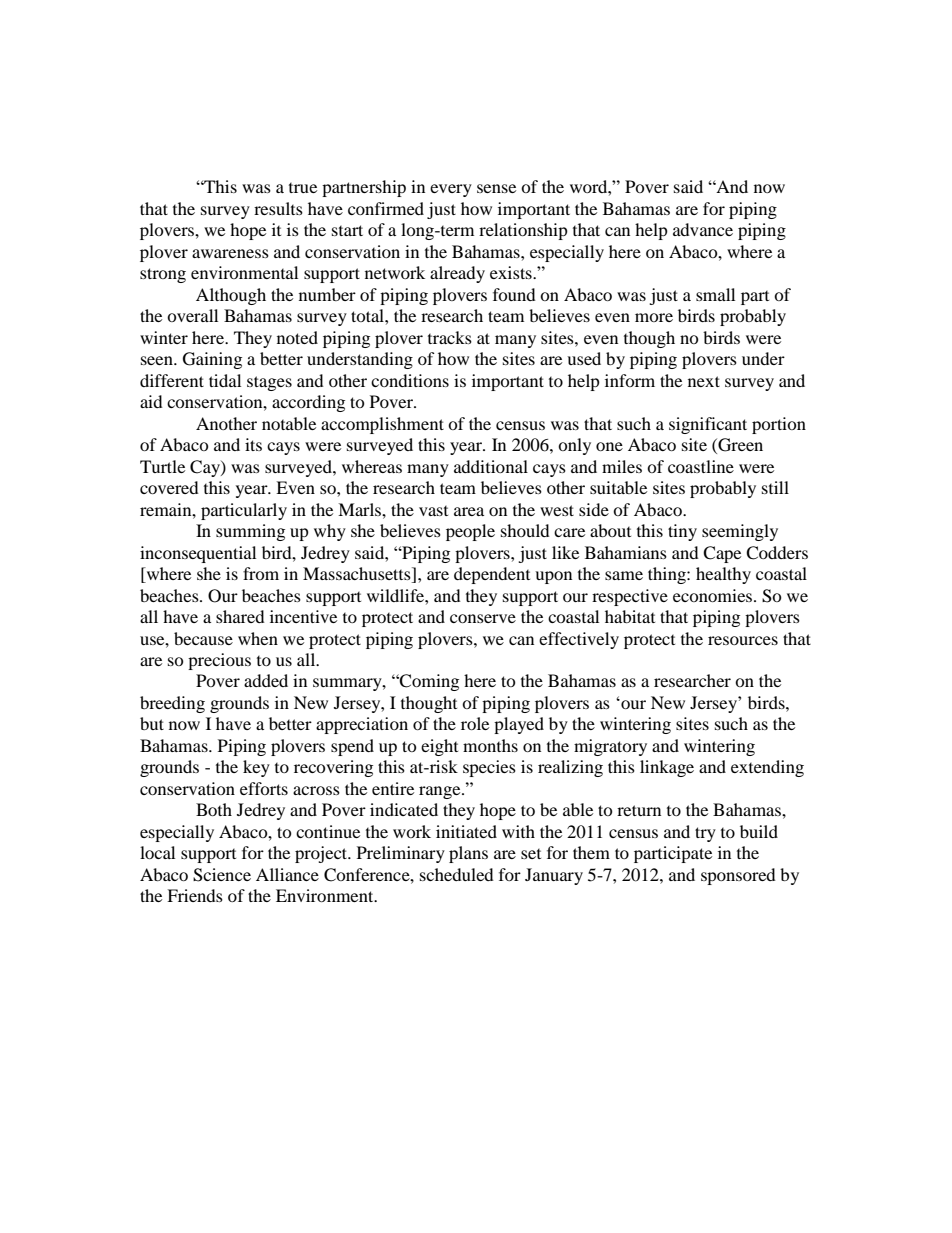  What do you see at coordinates (250, 532) in the page?
I see `summing` at bounding box center [250, 532].
